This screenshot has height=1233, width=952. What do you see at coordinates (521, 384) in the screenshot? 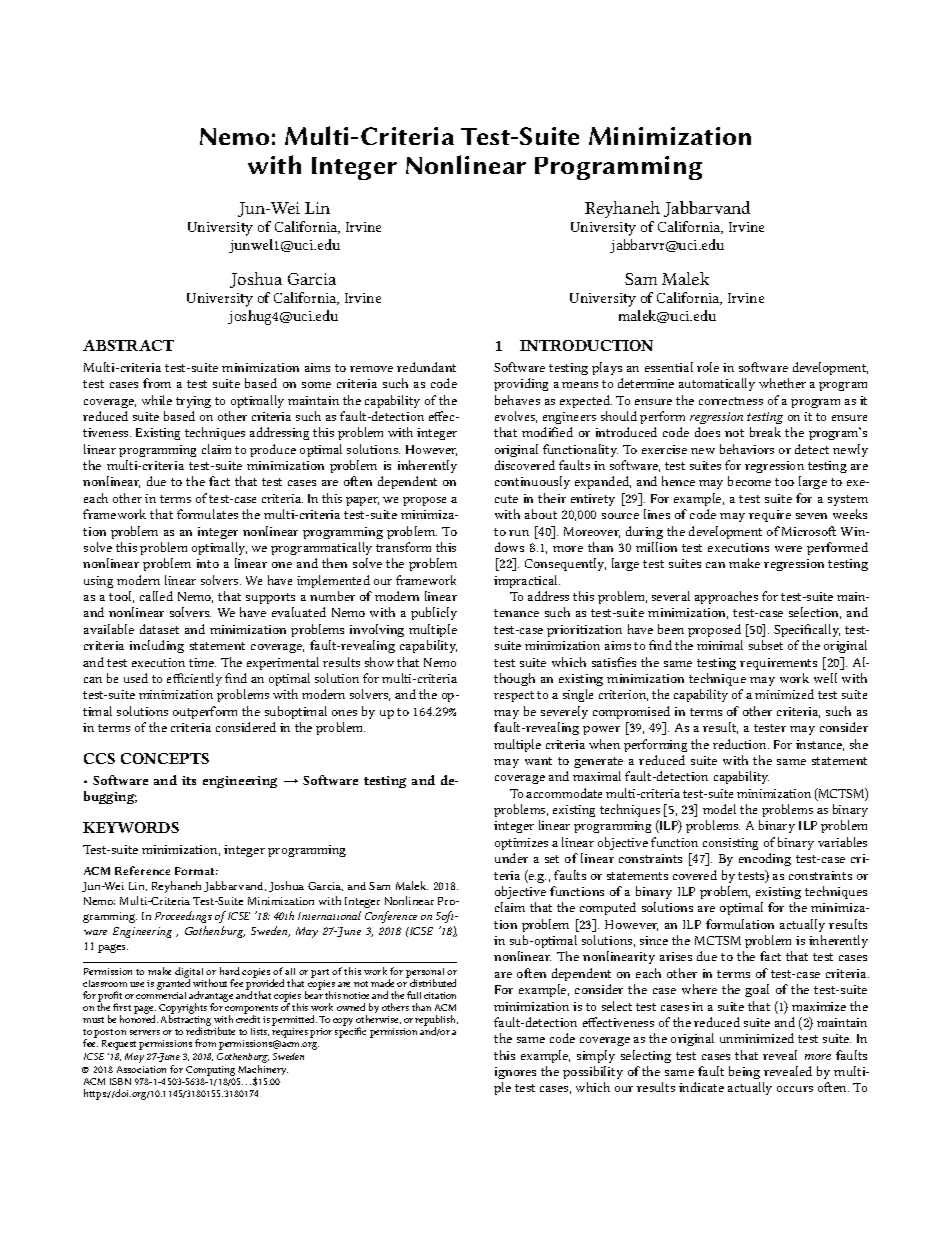
I see `providing` at bounding box center [521, 384].
